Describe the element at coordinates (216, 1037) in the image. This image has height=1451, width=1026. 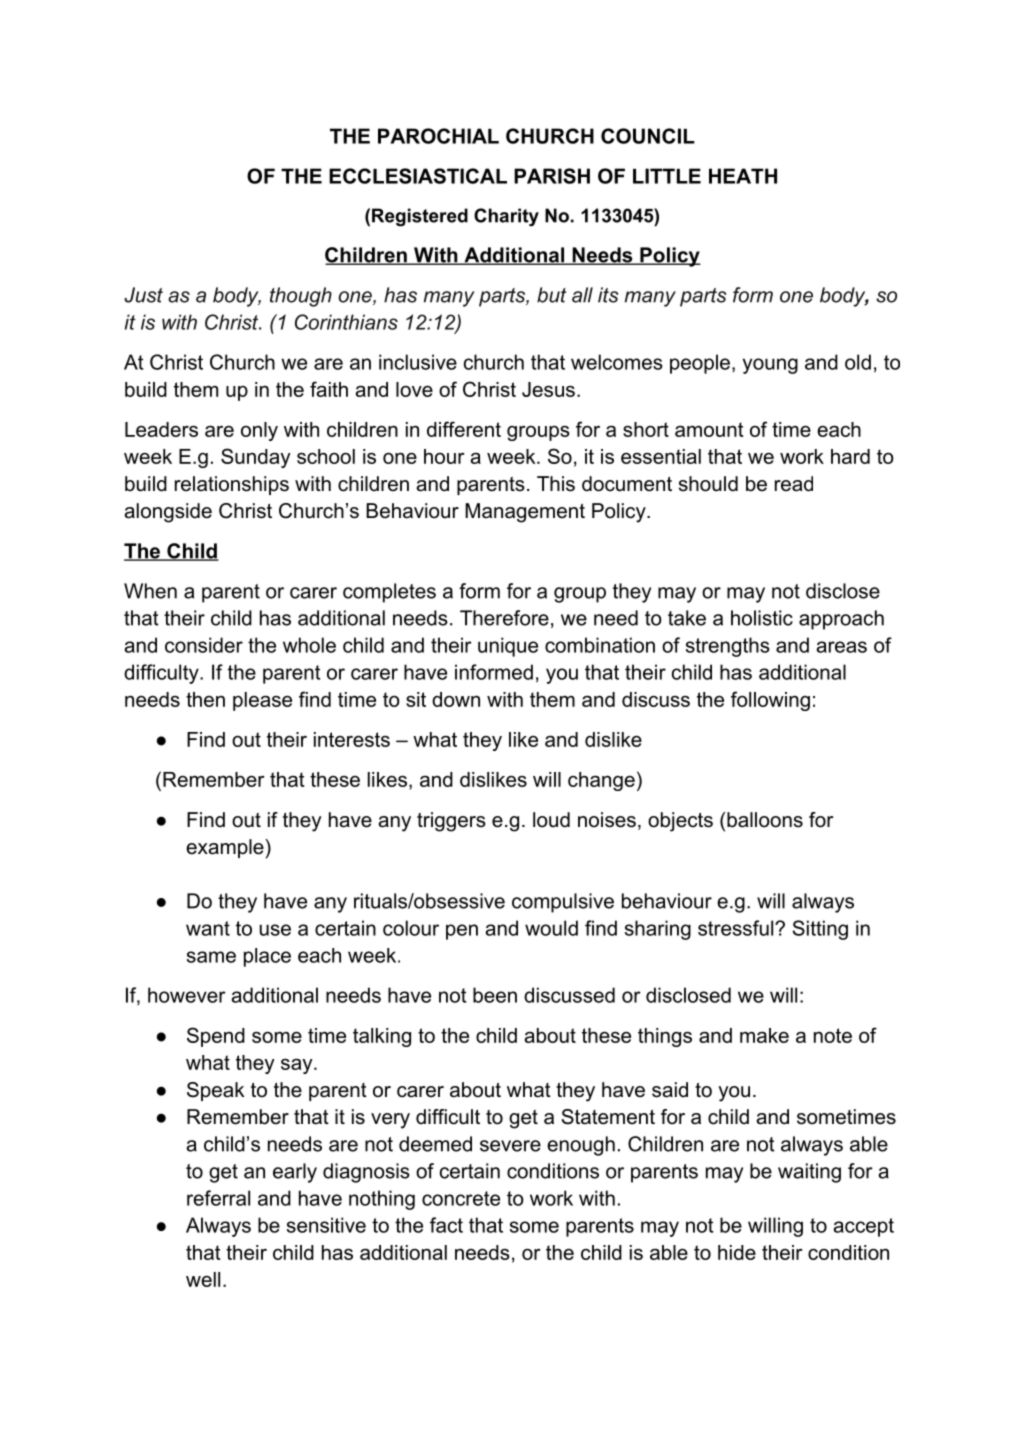
I see `Spend` at that location.
